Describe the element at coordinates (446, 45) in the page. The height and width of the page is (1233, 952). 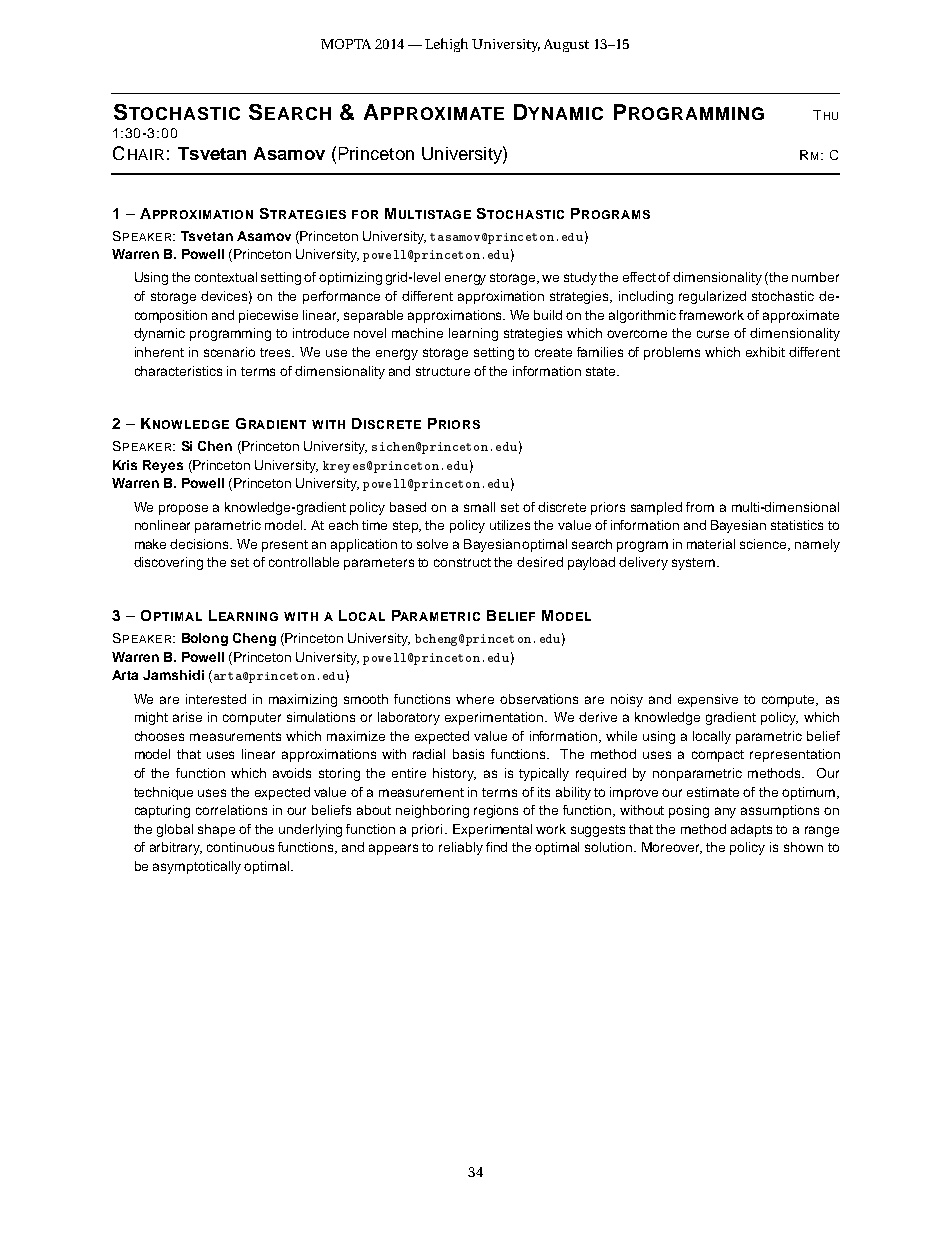
I see `Lehigh` at that location.
